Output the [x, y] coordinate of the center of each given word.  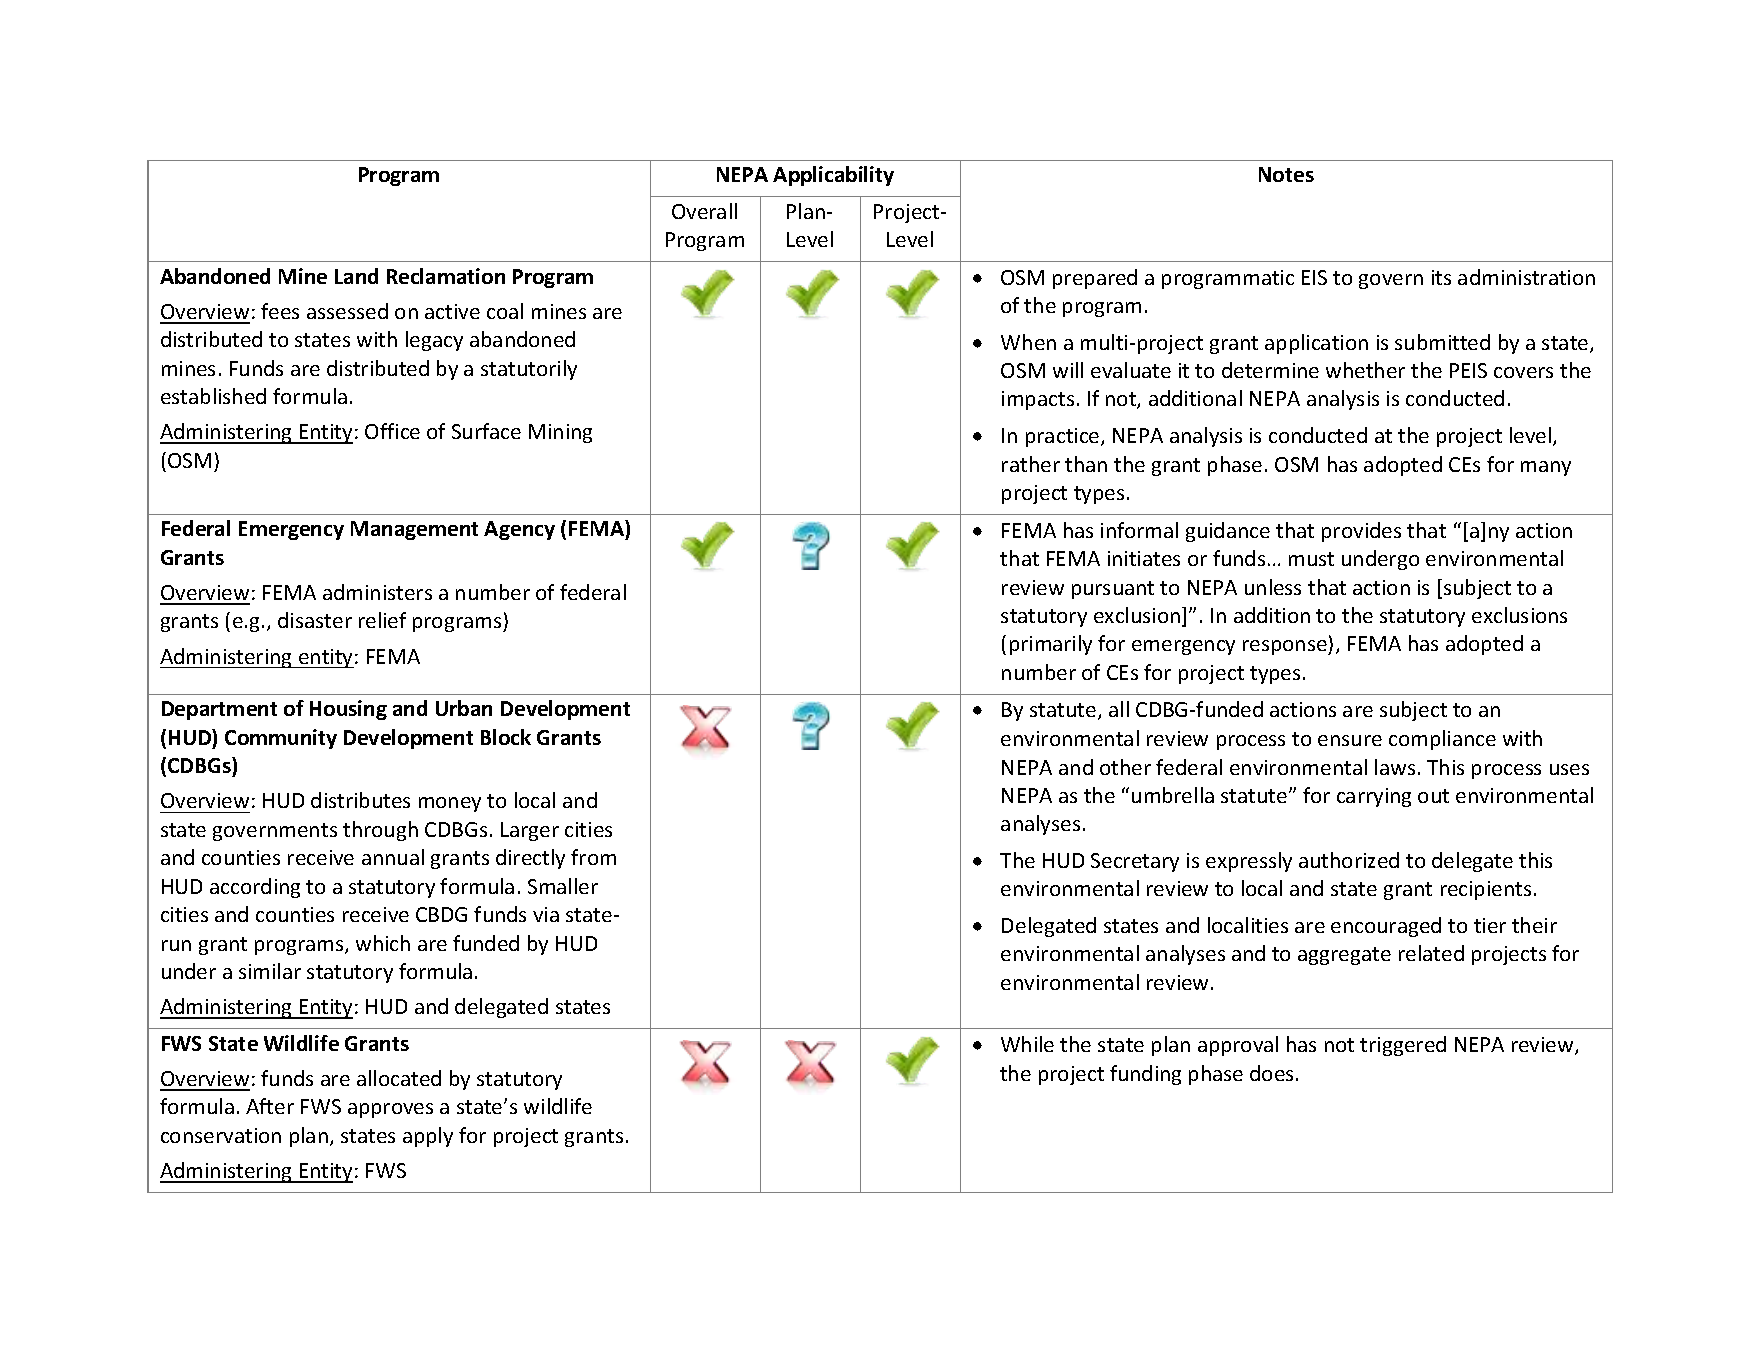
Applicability [833, 176]
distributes [360, 800]
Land [356, 276]
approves [390, 1110]
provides [1361, 532]
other [1125, 767]
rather [1031, 464]
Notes [1286, 174]
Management [414, 530]
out [1433, 796]
